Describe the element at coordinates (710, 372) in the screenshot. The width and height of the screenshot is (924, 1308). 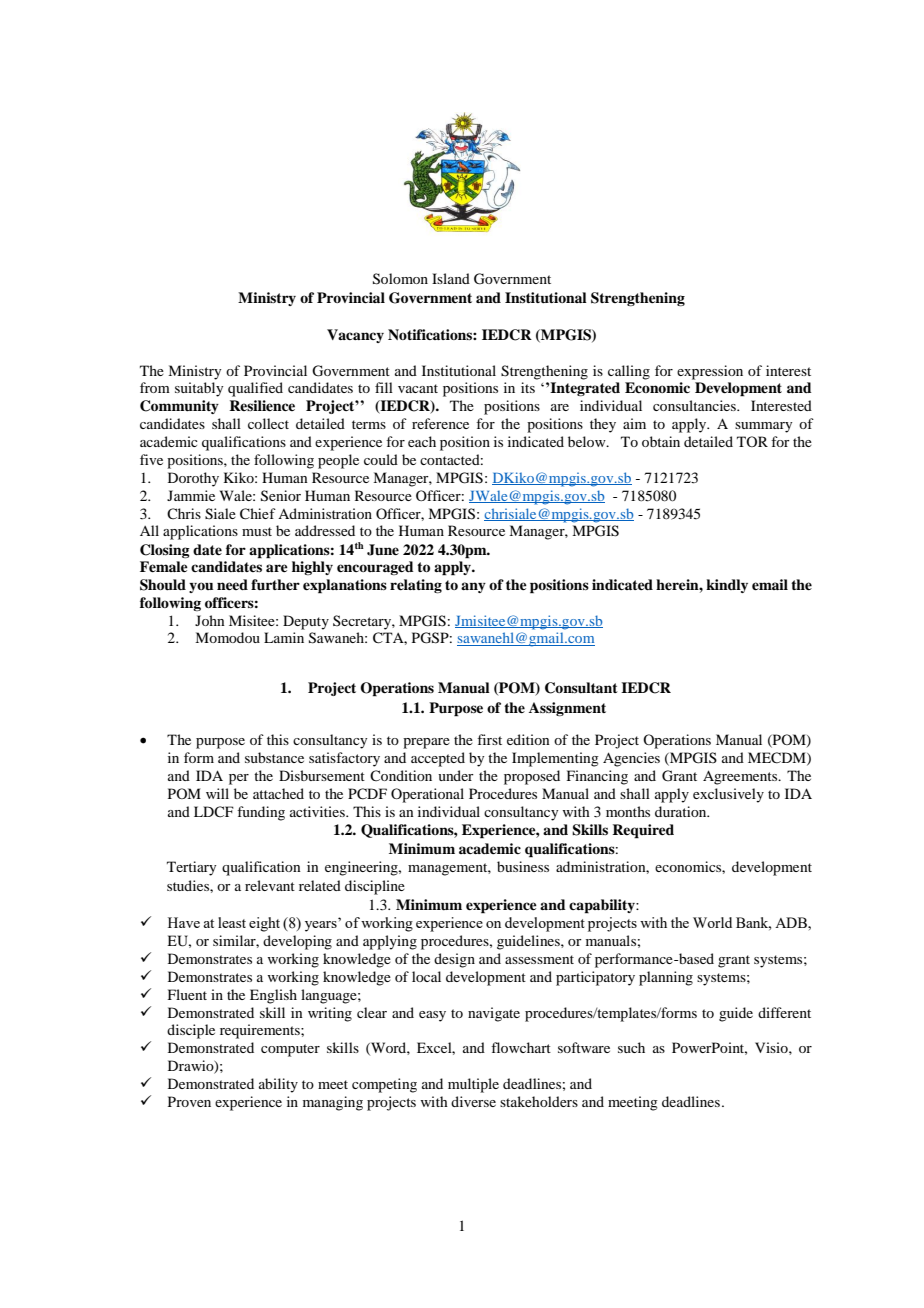
I see `expression` at that location.
